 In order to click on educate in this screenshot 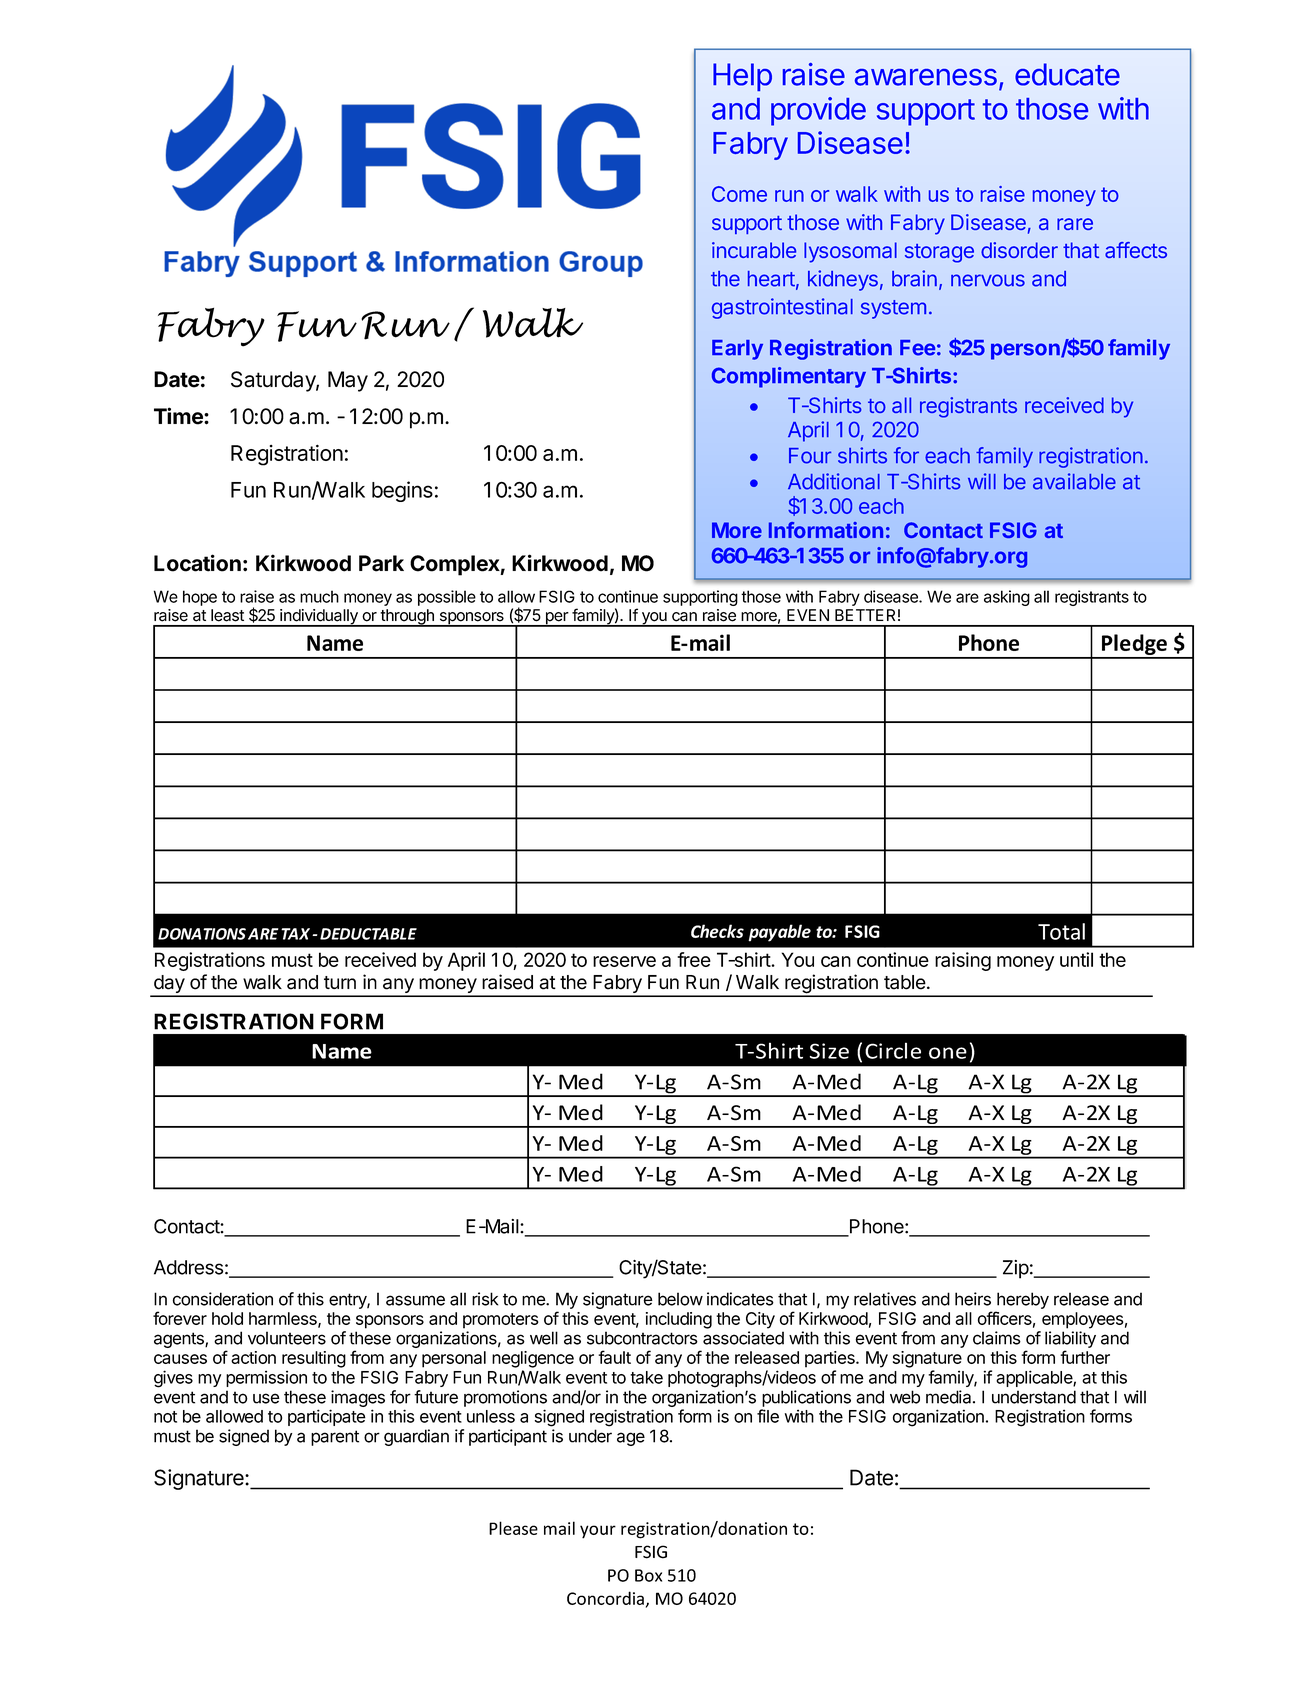, I will do `click(1067, 74)`.
